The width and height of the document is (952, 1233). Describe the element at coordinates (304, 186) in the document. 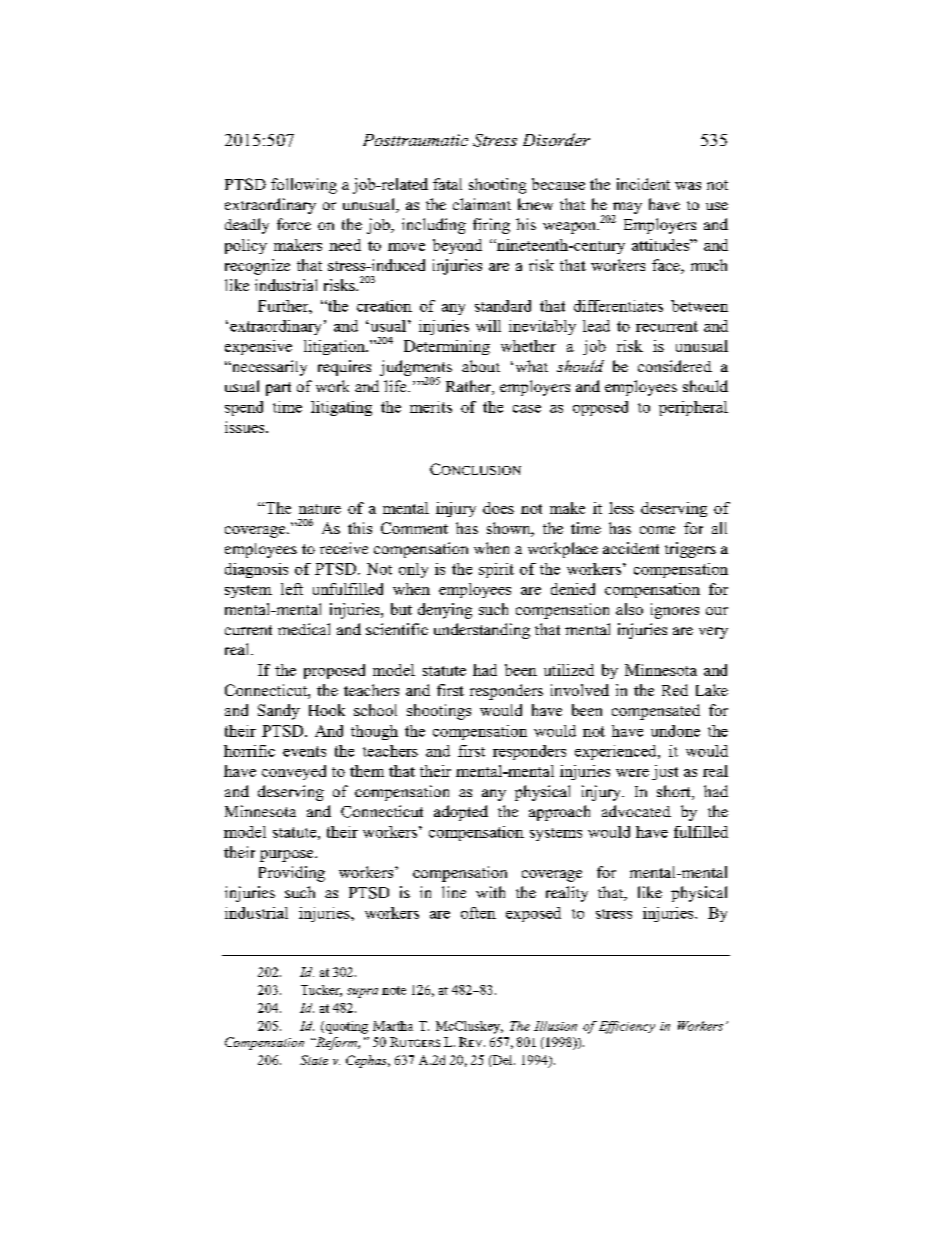

I see `following` at that location.
